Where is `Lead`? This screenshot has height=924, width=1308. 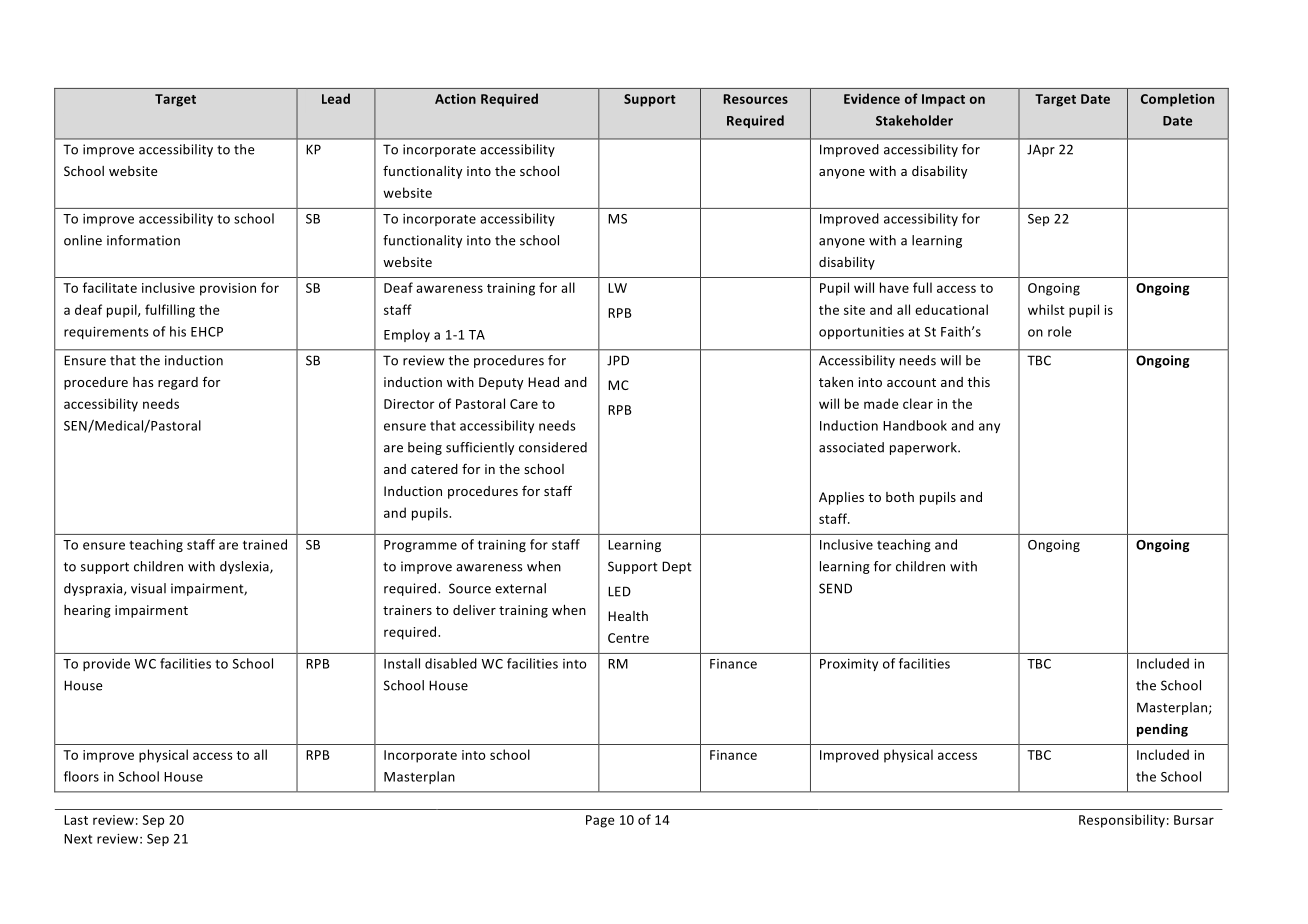
Lead is located at coordinates (336, 98).
